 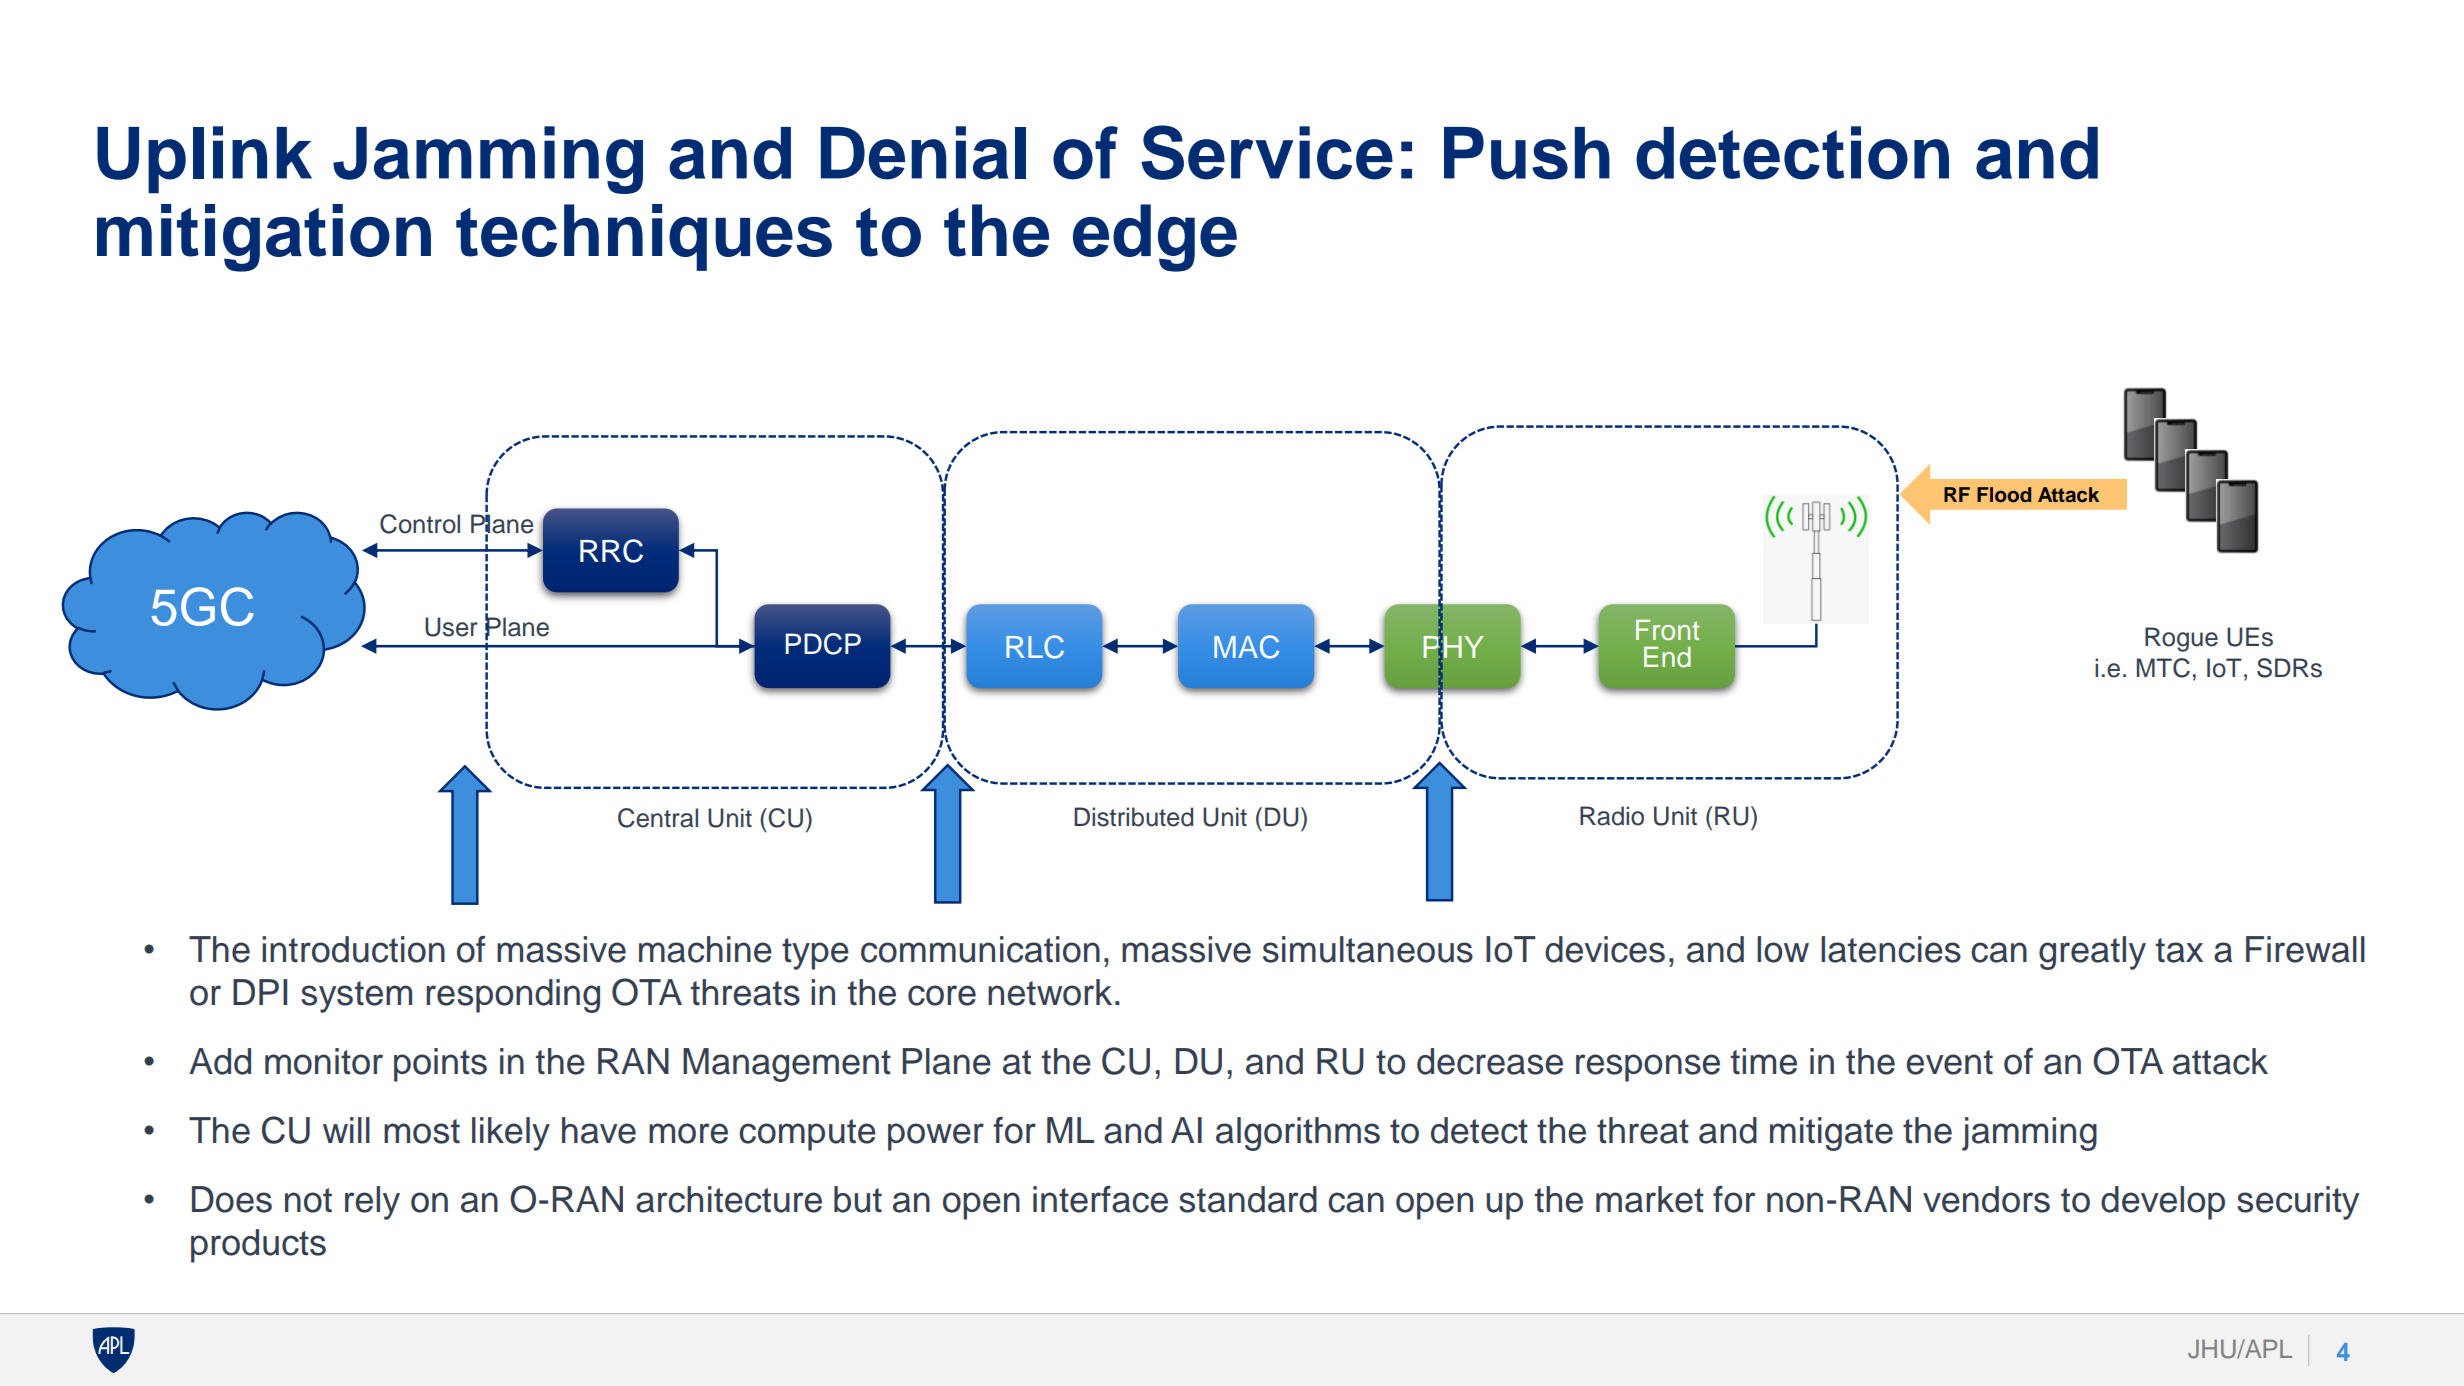 I want to click on simultaneous, so click(x=1368, y=949).
